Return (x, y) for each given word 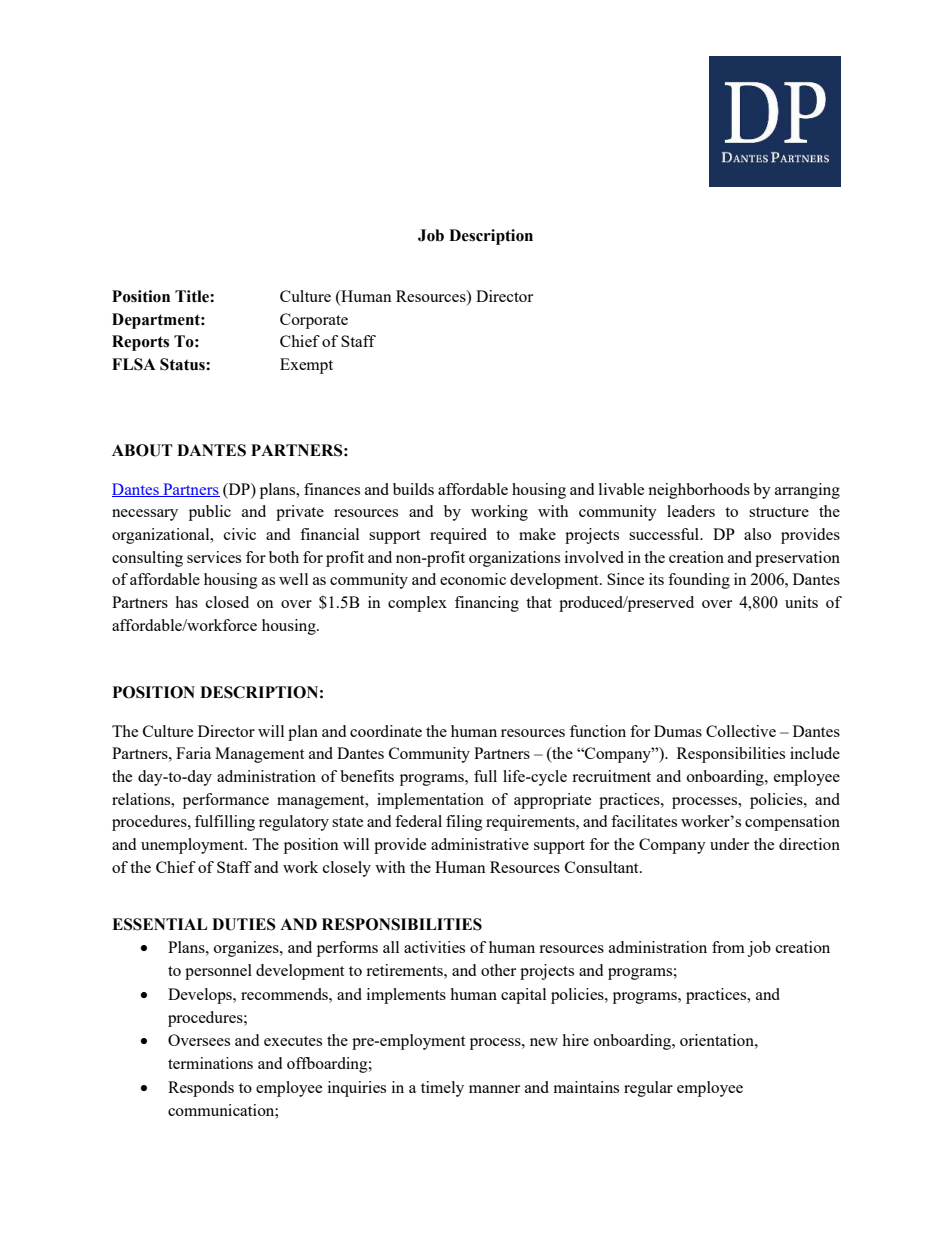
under (729, 844)
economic (473, 579)
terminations (210, 1063)
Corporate (314, 321)
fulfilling (225, 823)
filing (464, 823)
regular (648, 1089)
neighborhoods (699, 491)
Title (193, 296)
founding (699, 581)
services (214, 557)
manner (494, 1089)
